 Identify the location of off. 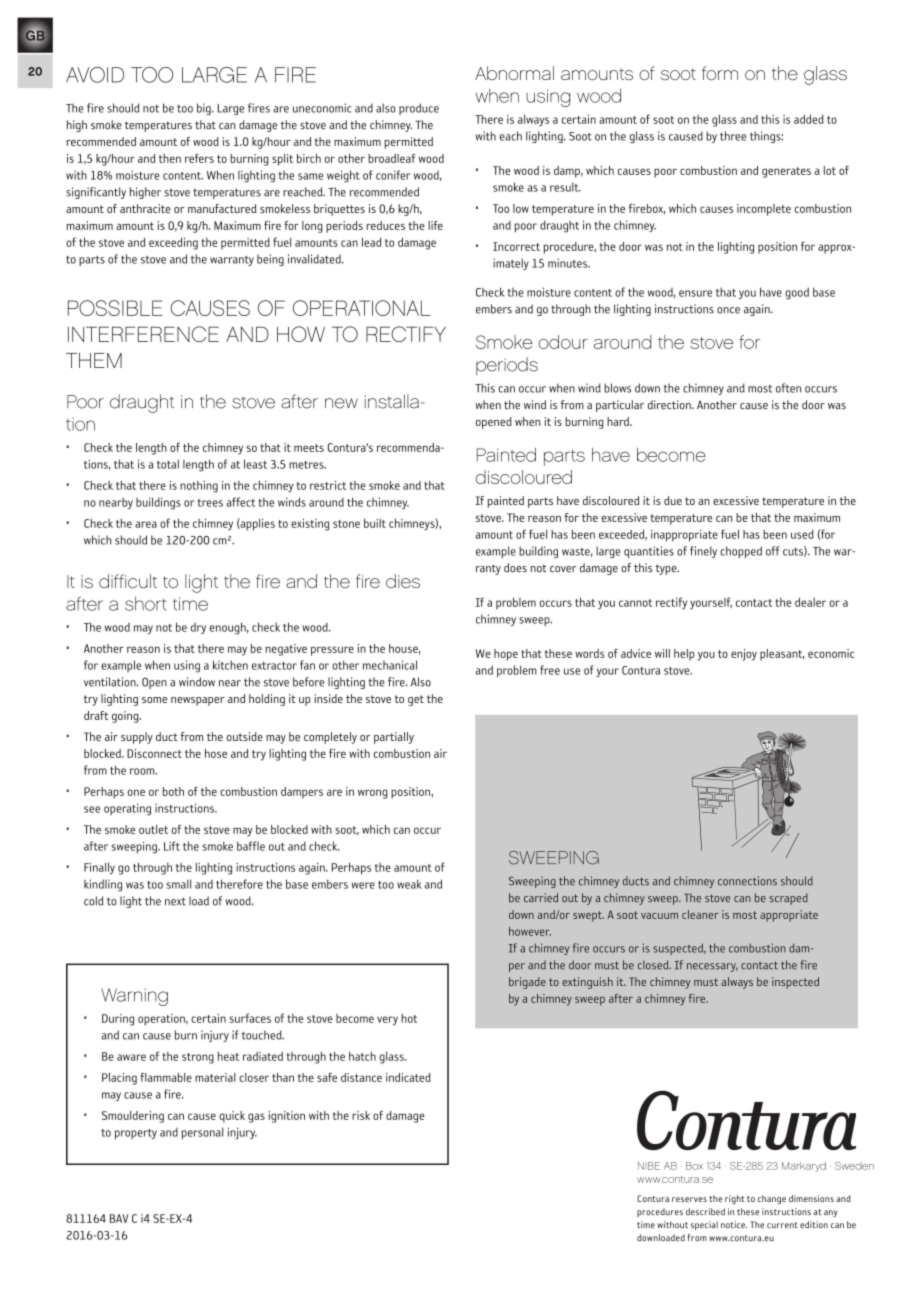
(773, 551).
